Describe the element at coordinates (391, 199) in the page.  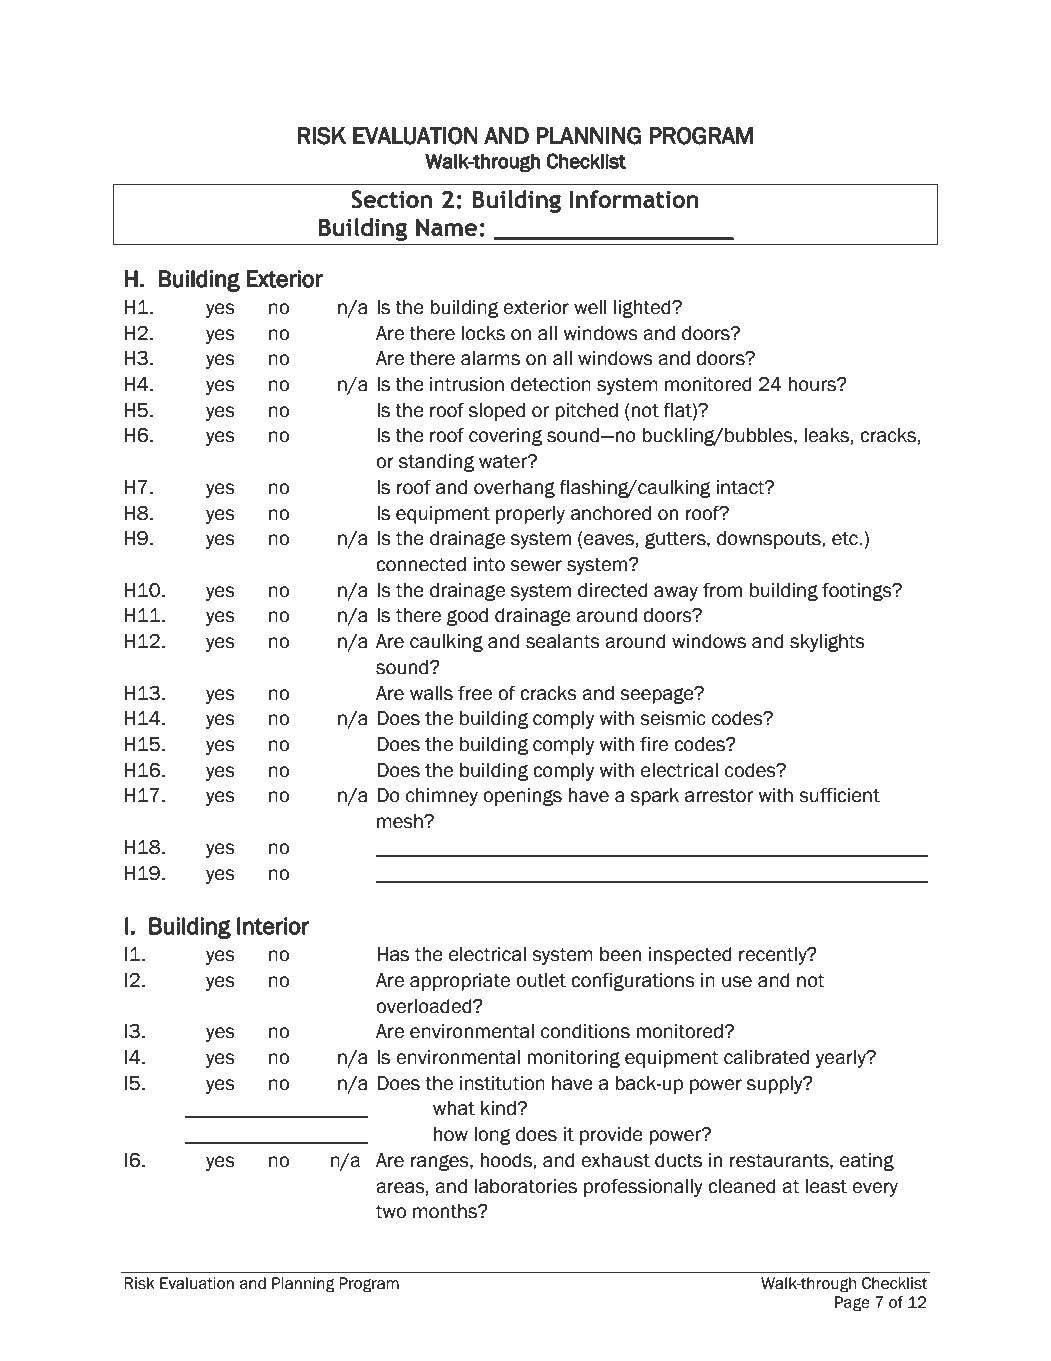
I see `Section` at that location.
